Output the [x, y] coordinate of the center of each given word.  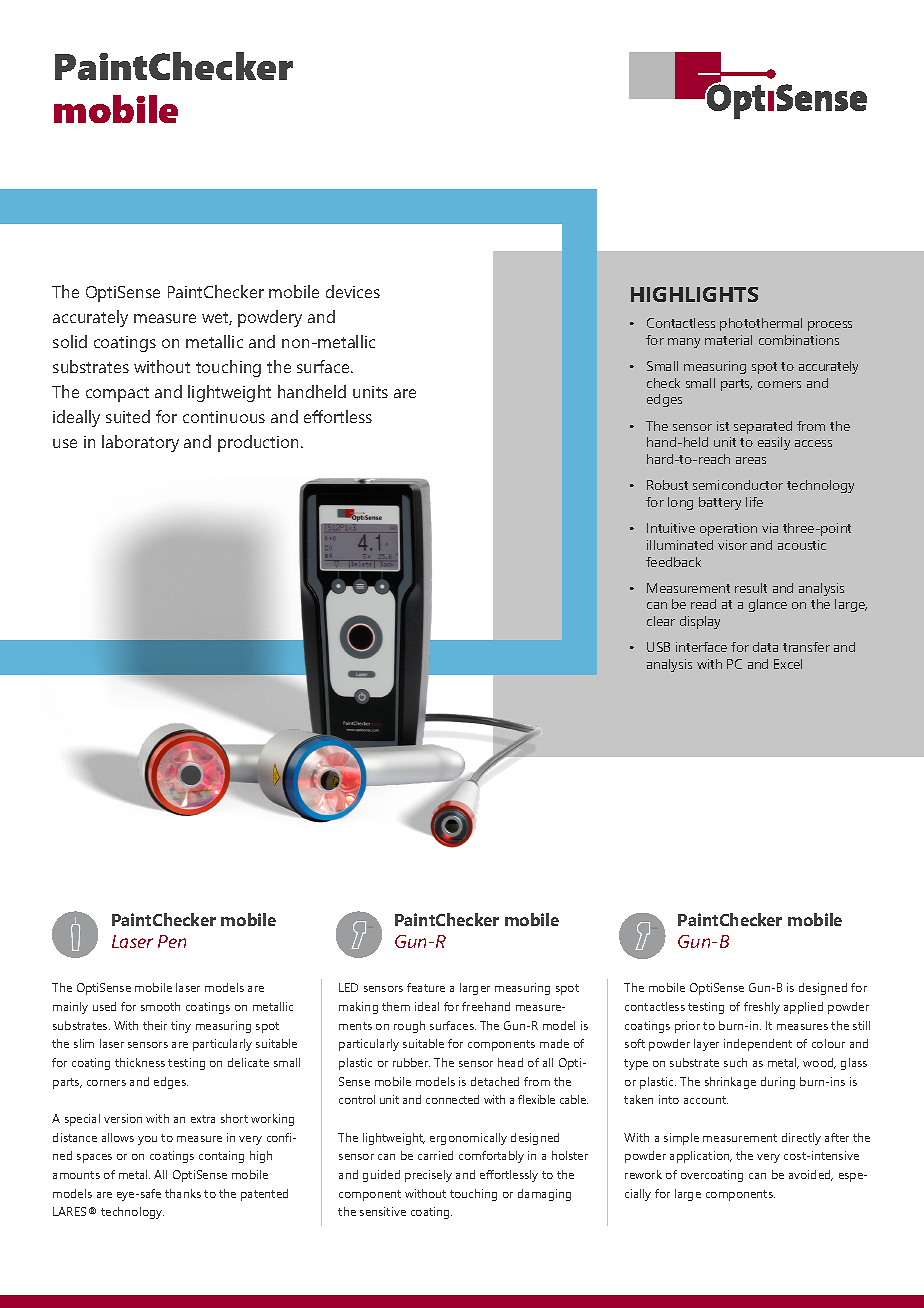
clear [661, 621]
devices [353, 291]
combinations [799, 340]
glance [768, 605]
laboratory [140, 443]
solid [70, 341]
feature [426, 987]
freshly [762, 1008]
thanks [183, 1193]
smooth [160, 1006]
